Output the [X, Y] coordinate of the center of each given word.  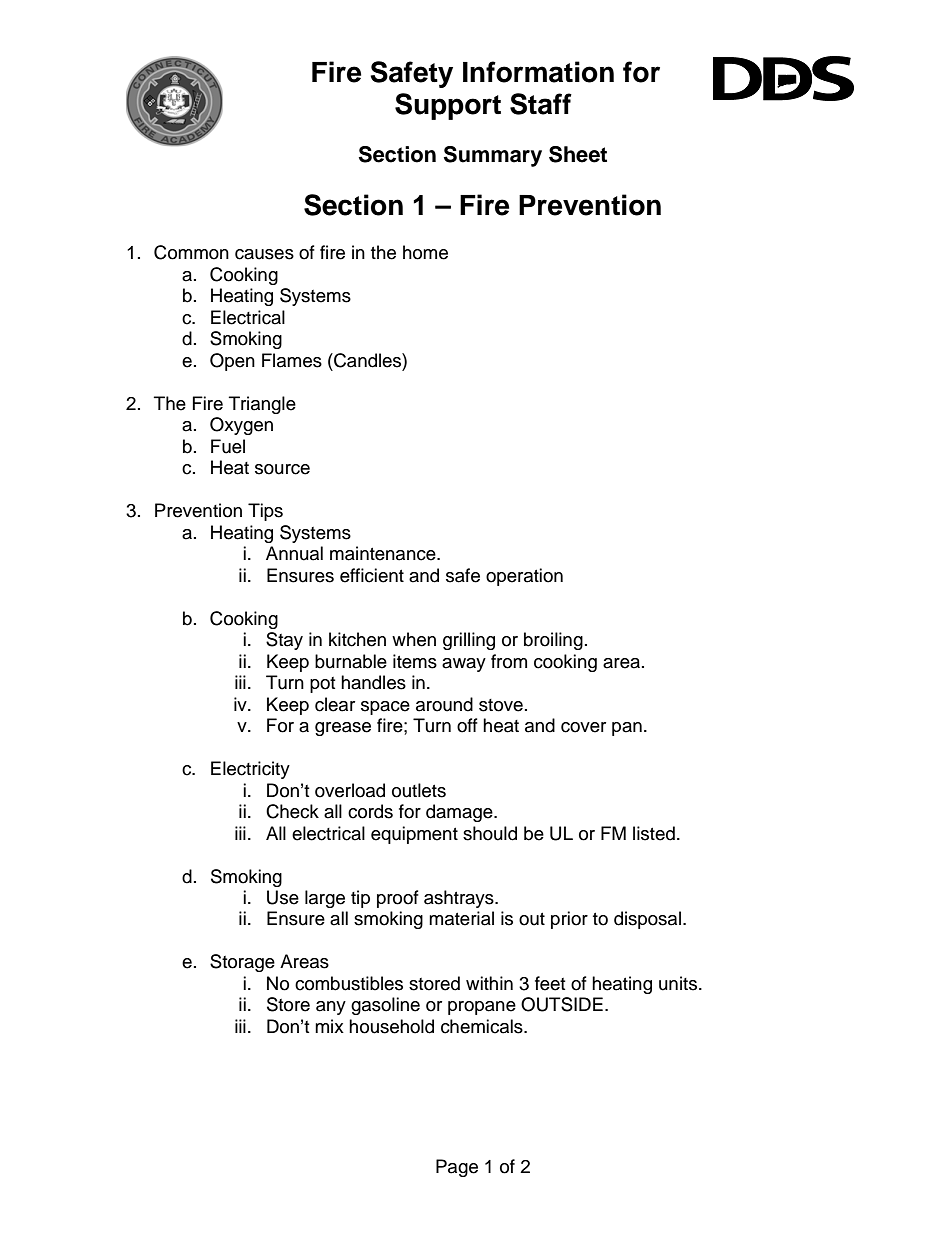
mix [329, 1026]
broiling [553, 641]
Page [457, 1168]
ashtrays [460, 899]
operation [524, 577]
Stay [284, 641]
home [425, 252]
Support [448, 106]
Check [292, 811]
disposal [647, 920]
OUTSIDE [562, 1004]
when [414, 639]
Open [232, 362]
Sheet [578, 154]
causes [264, 254]
